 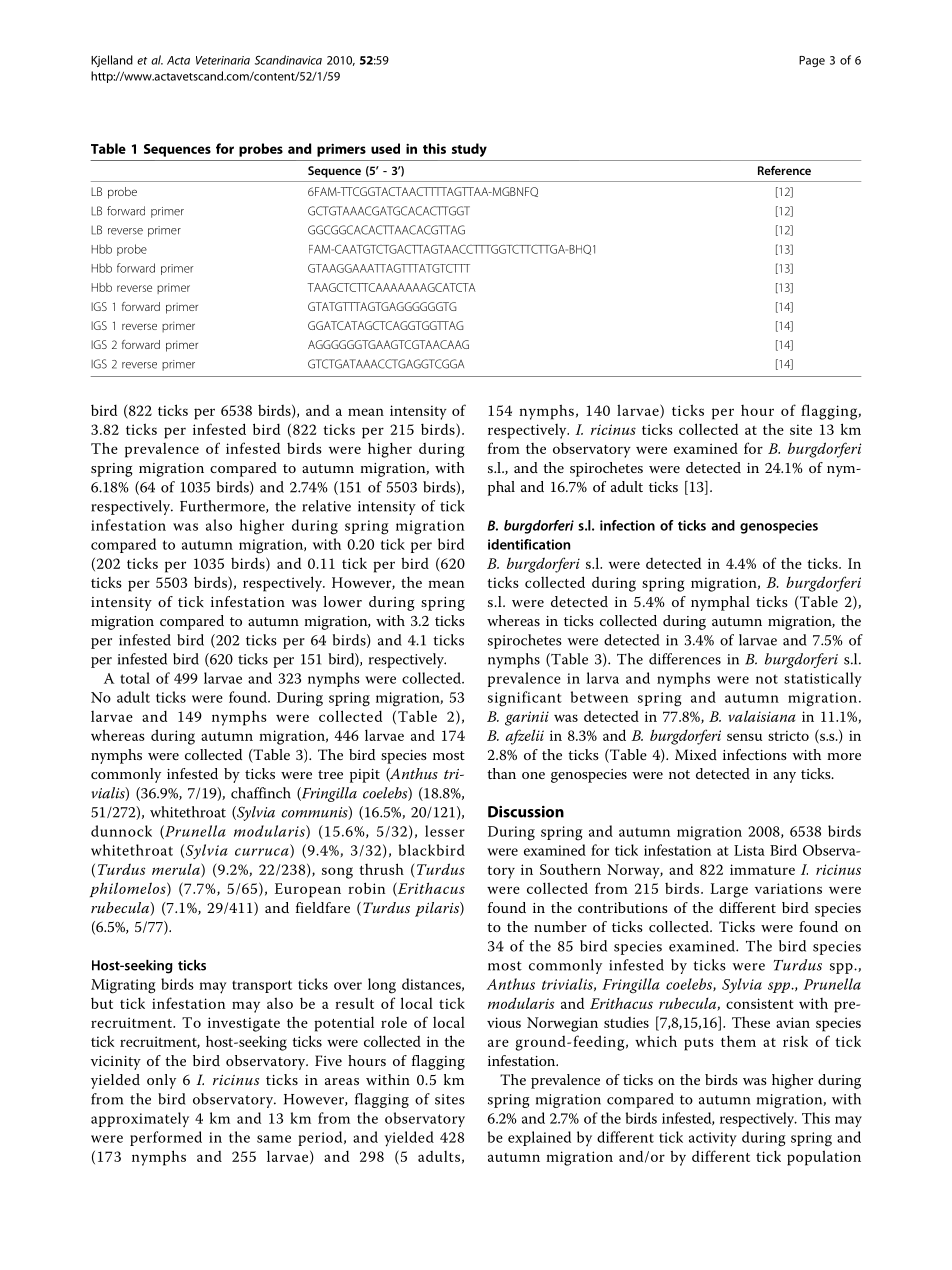 I want to click on used, so click(x=385, y=148).
